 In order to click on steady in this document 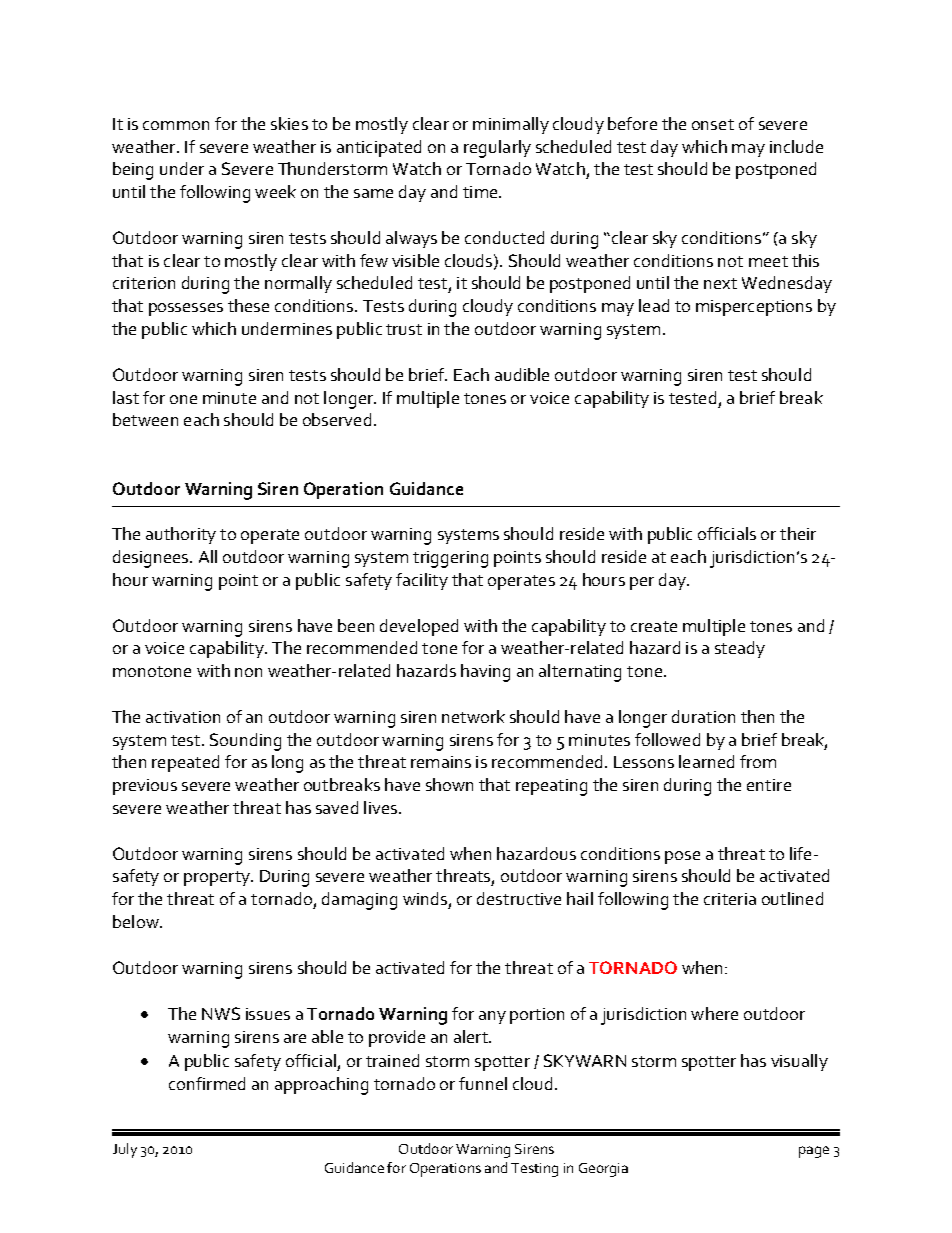, I will do `click(740, 649)`.
